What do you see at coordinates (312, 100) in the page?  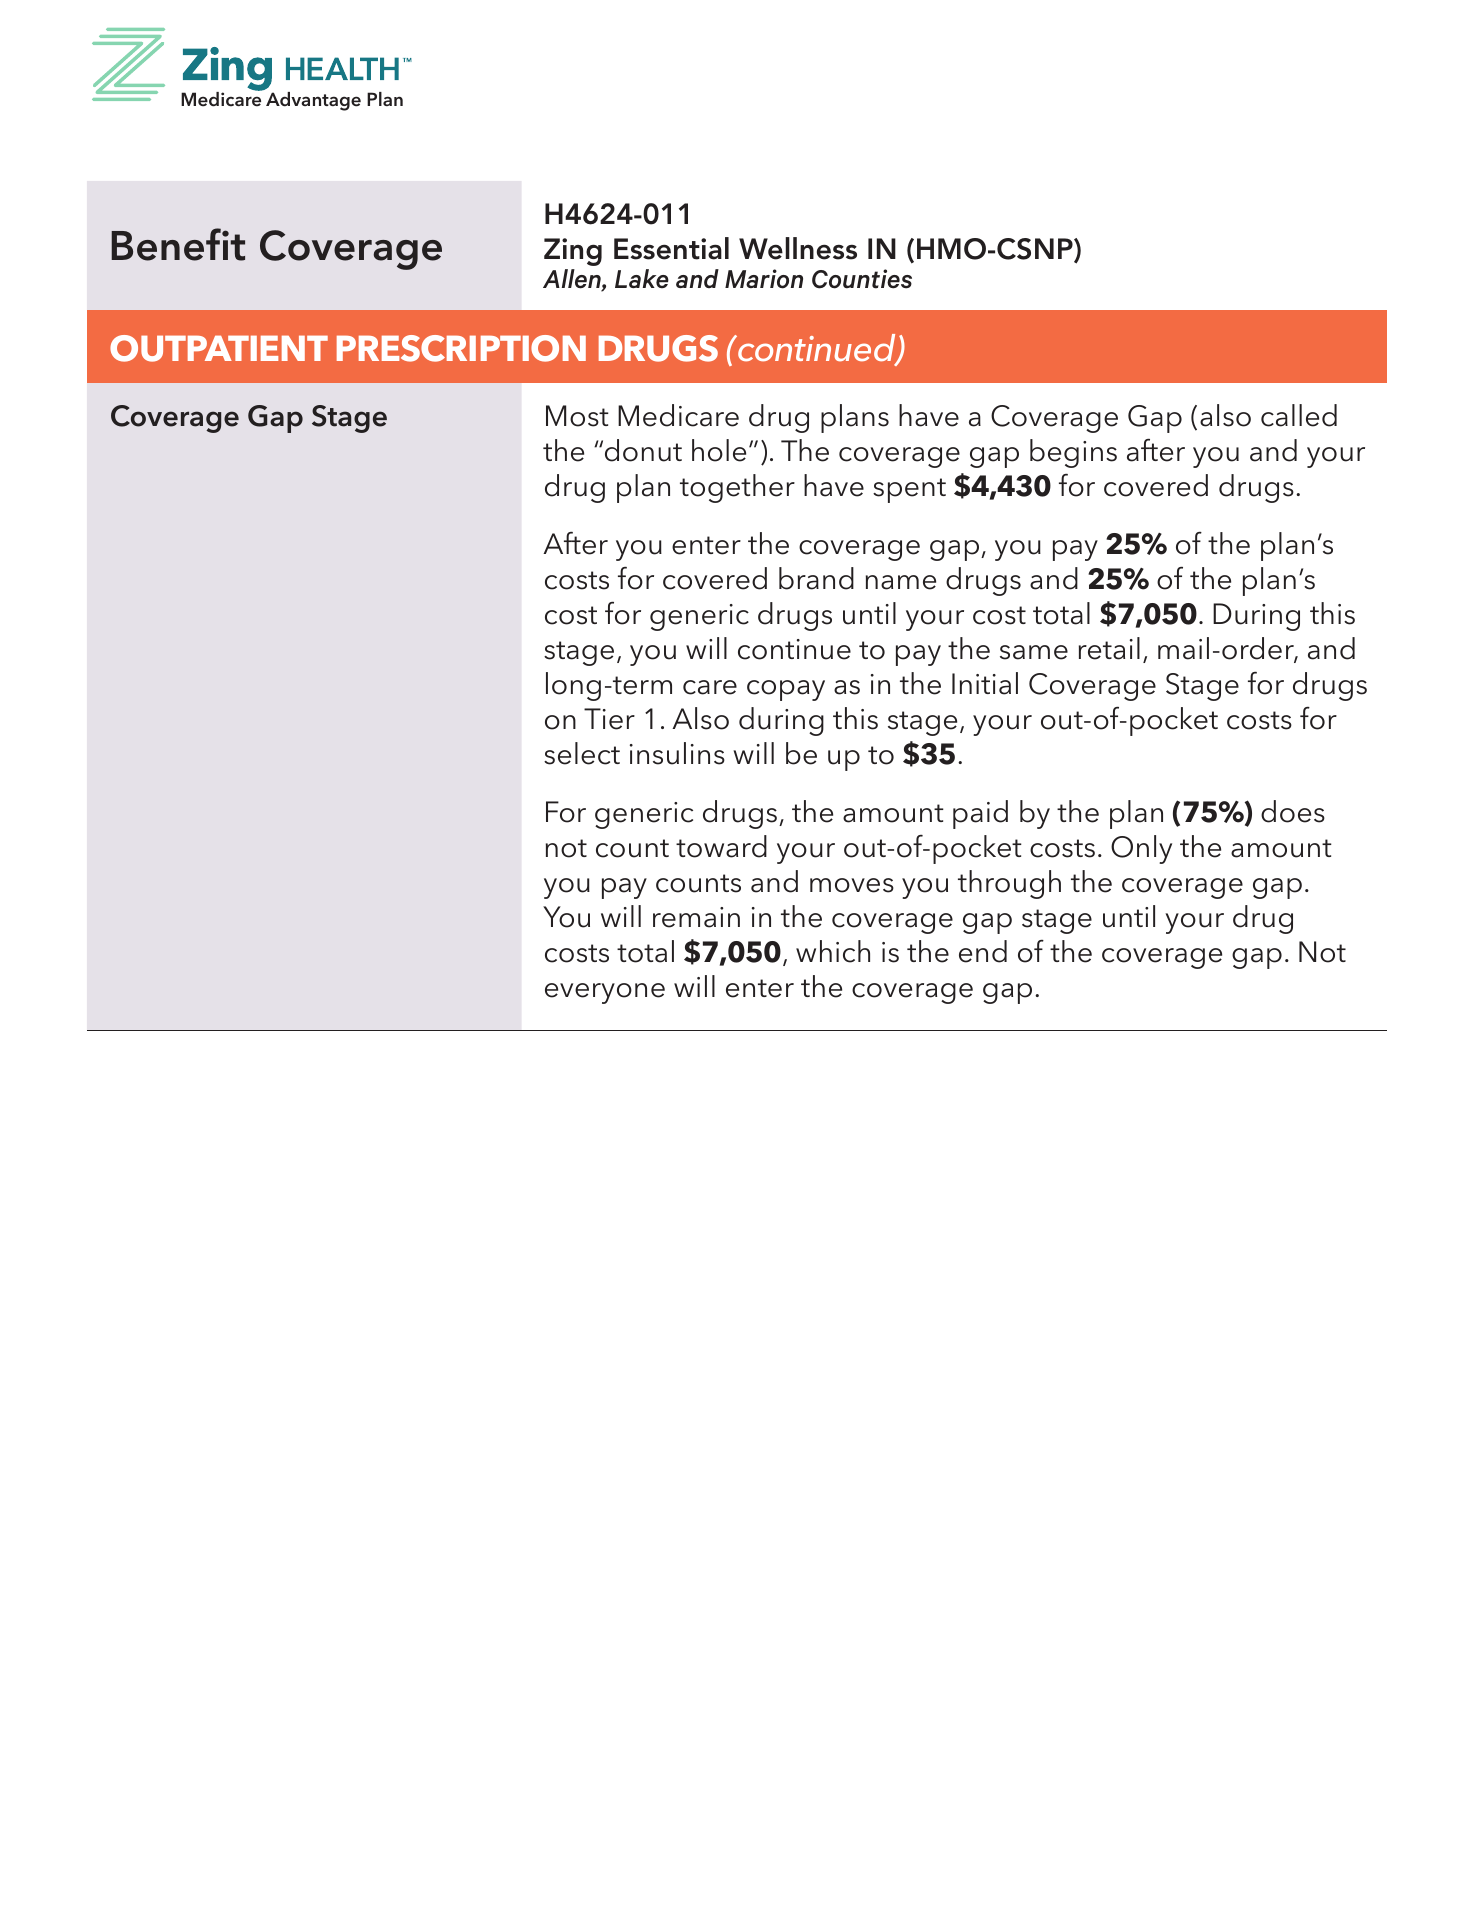 I see `Advantage` at bounding box center [312, 100].
